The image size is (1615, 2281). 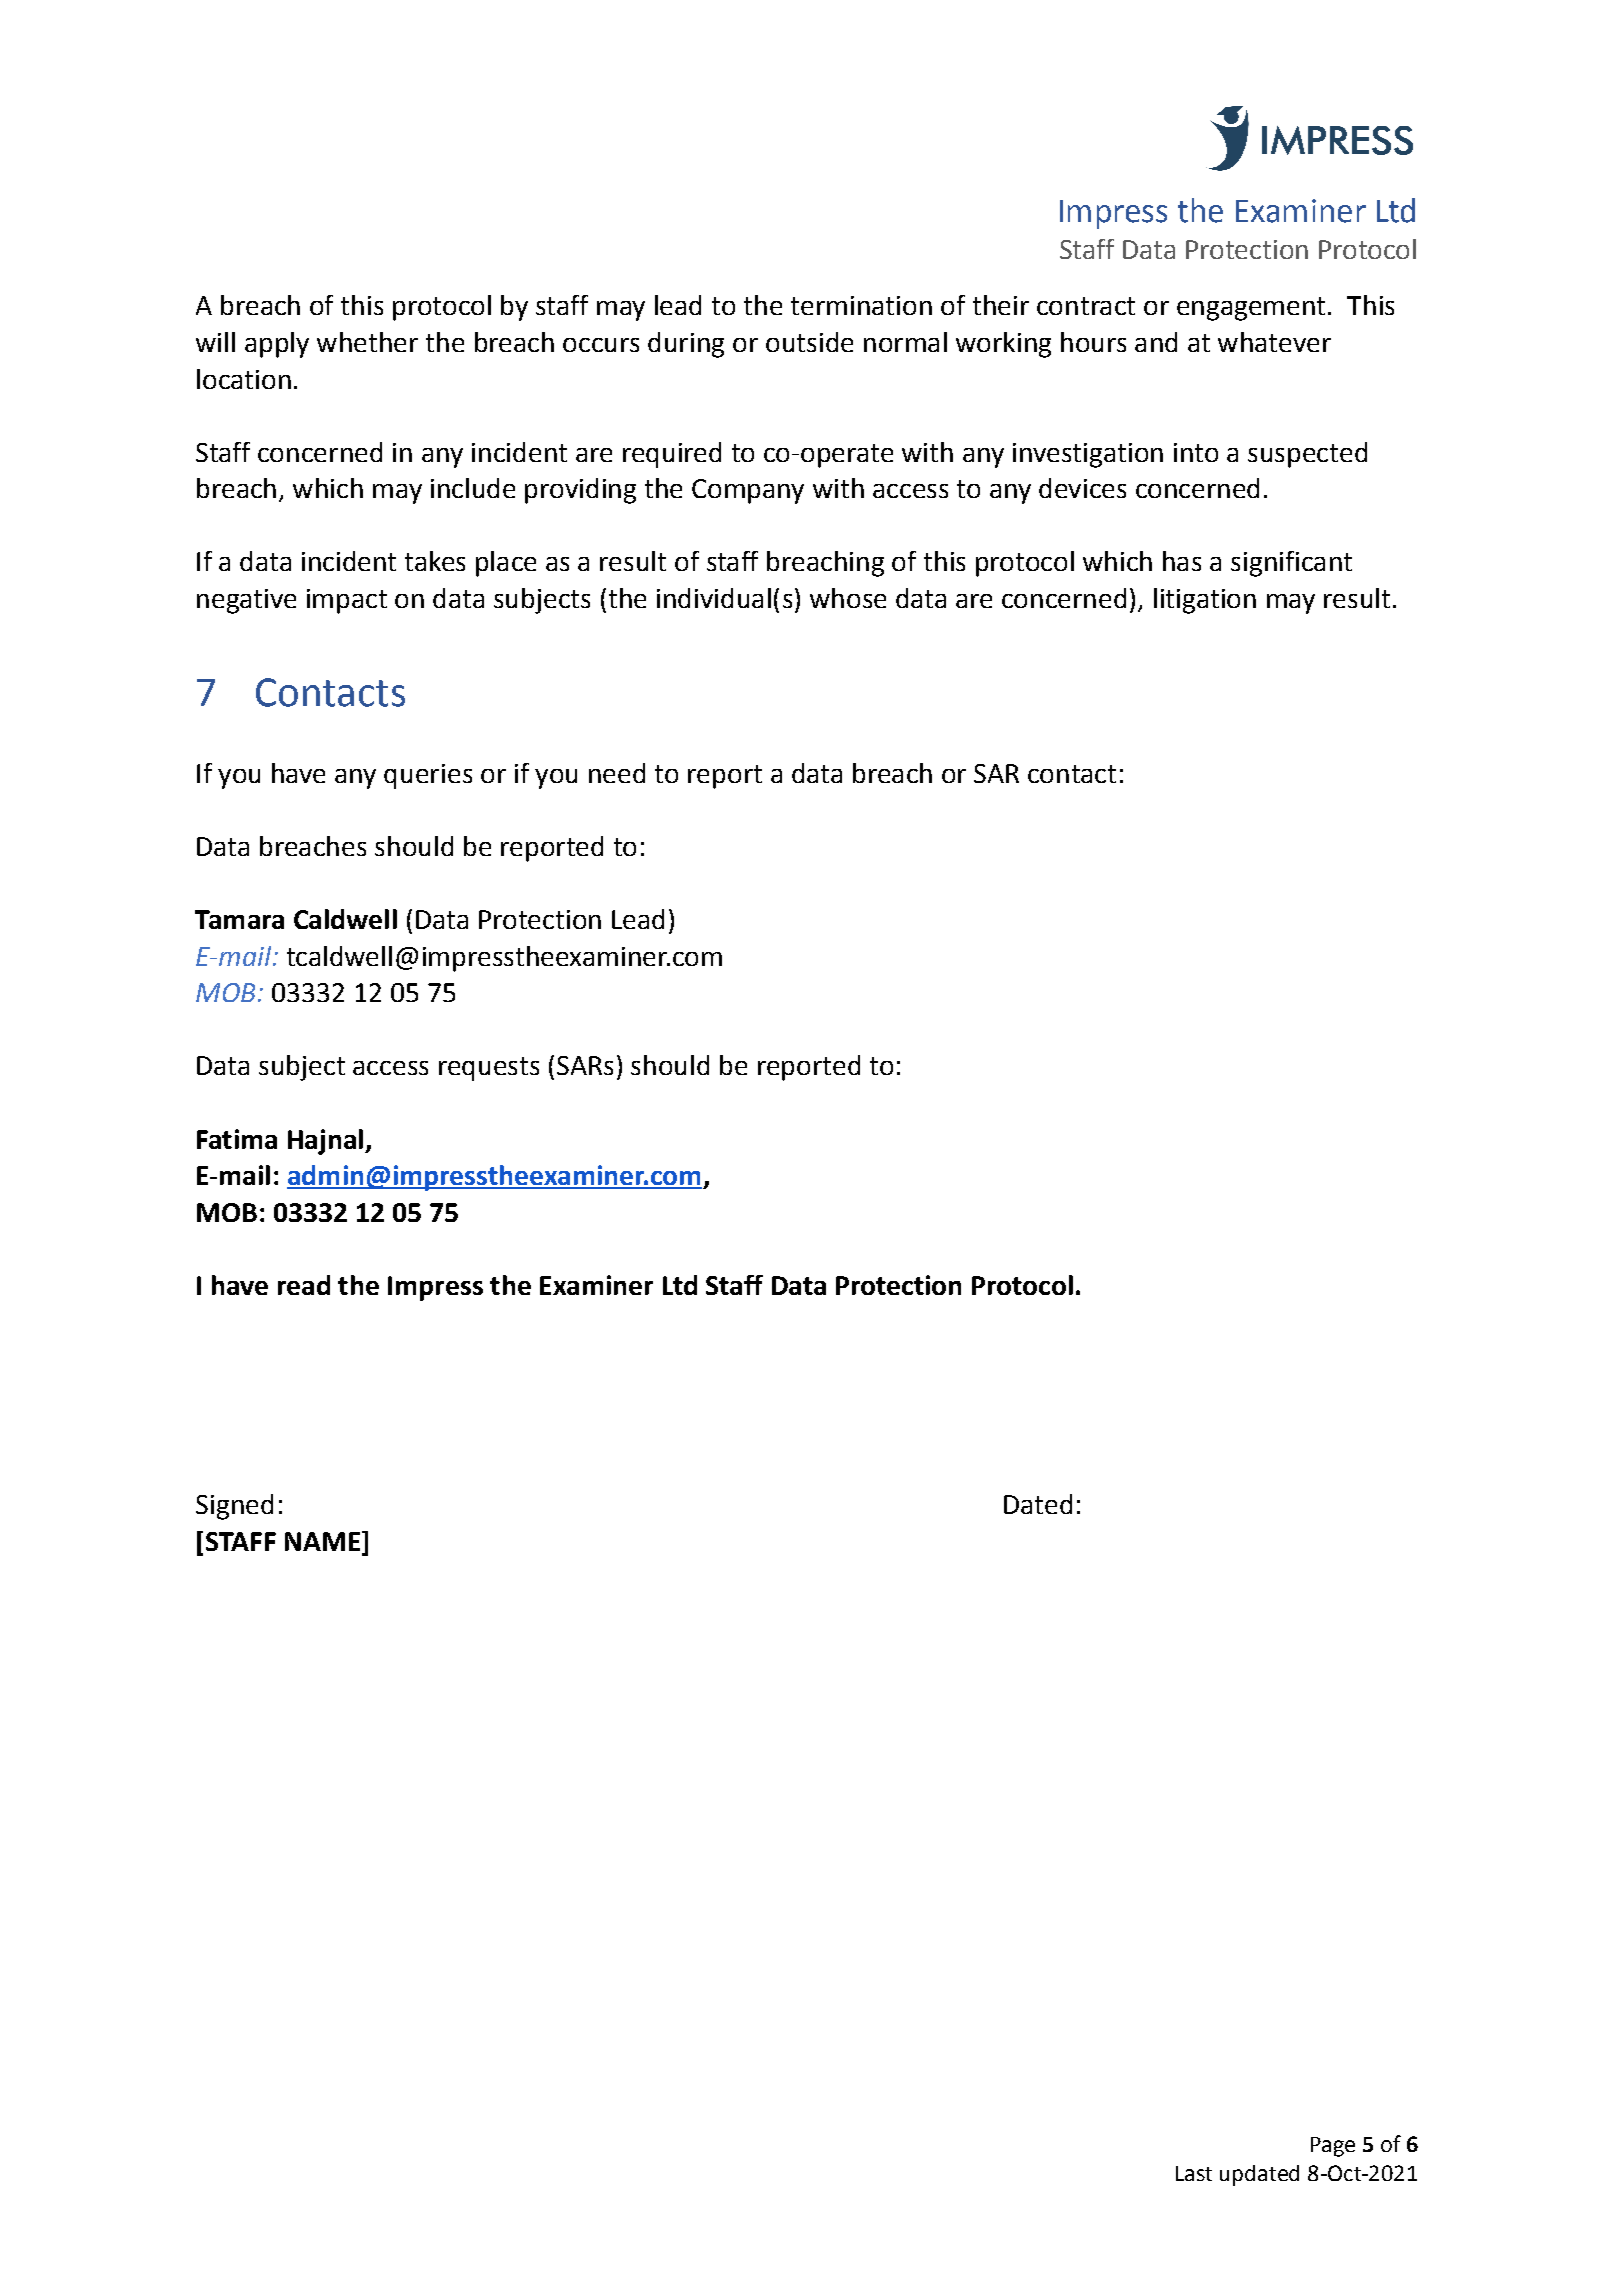 What do you see at coordinates (322, 1541) in the page?
I see `NAME` at bounding box center [322, 1541].
